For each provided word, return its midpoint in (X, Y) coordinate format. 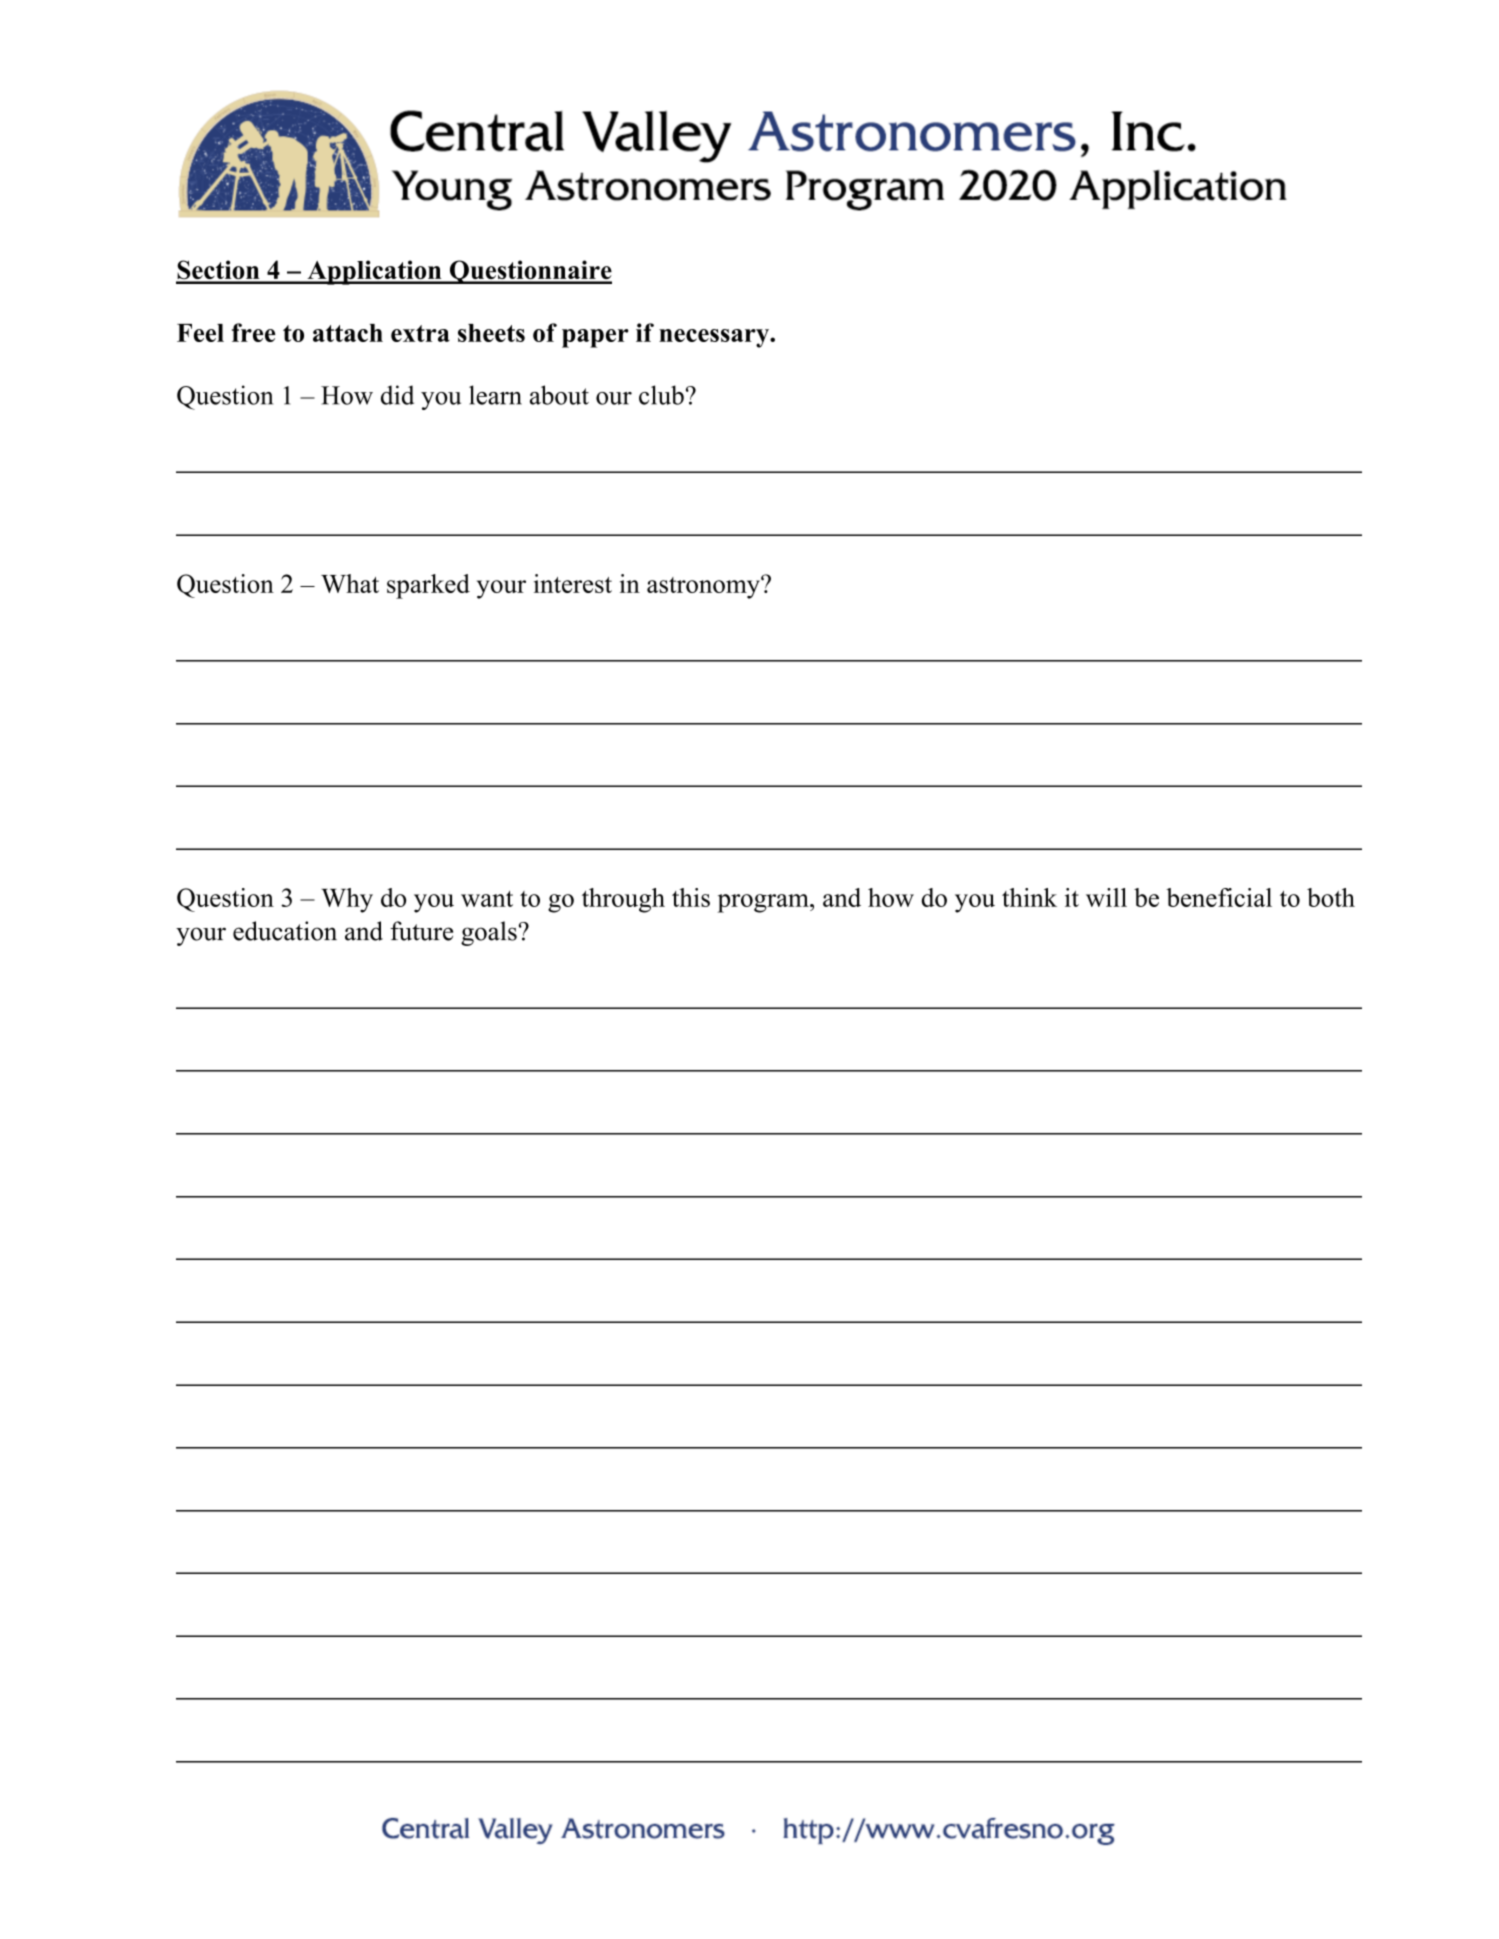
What (350, 583)
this (691, 897)
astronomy (704, 588)
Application (374, 272)
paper (595, 338)
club (661, 395)
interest (573, 583)
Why (347, 900)
